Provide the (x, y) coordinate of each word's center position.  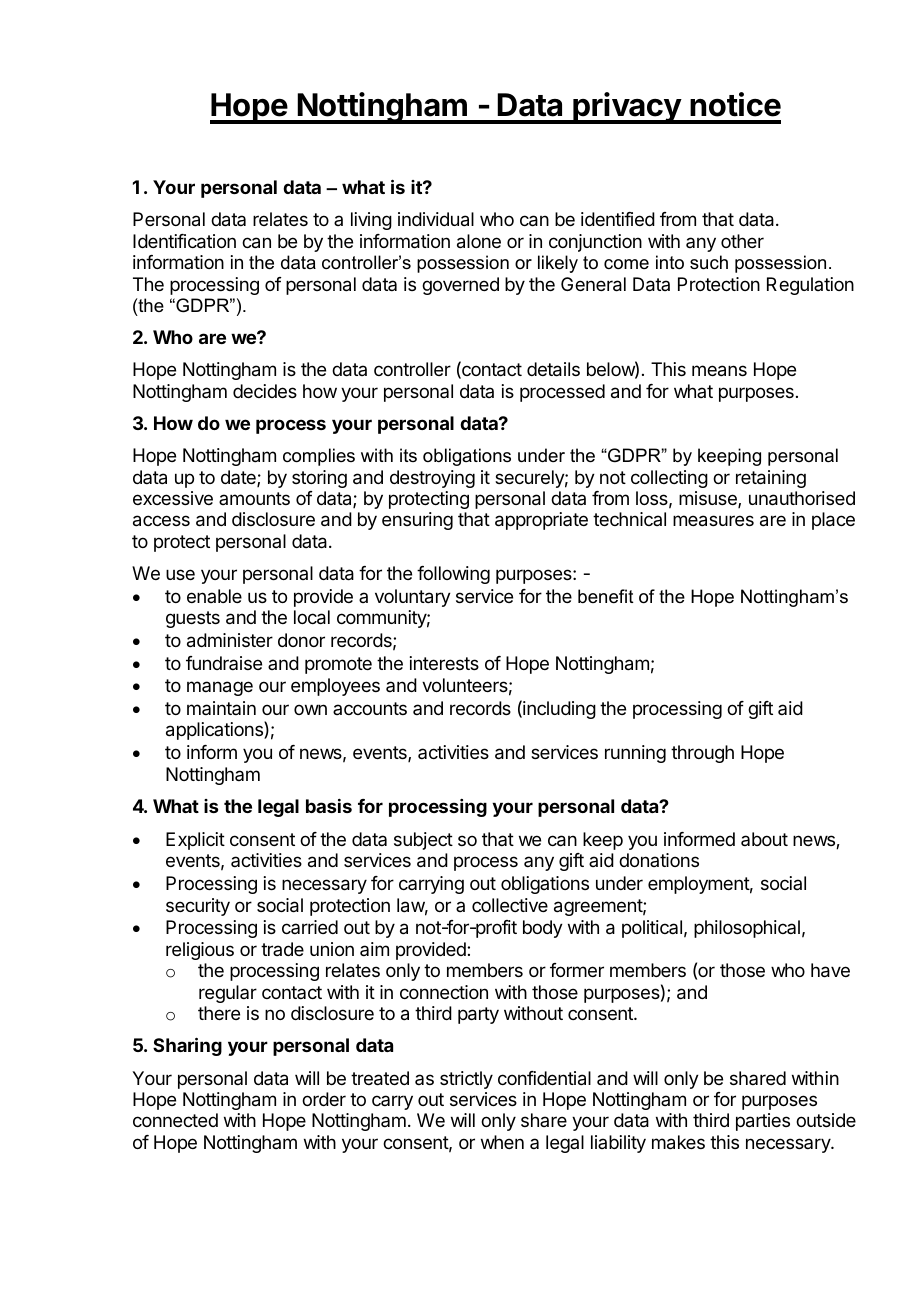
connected (175, 1120)
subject (423, 841)
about (764, 839)
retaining (771, 479)
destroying (432, 479)
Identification (184, 241)
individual (436, 219)
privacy (627, 108)
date (239, 478)
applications (215, 730)
